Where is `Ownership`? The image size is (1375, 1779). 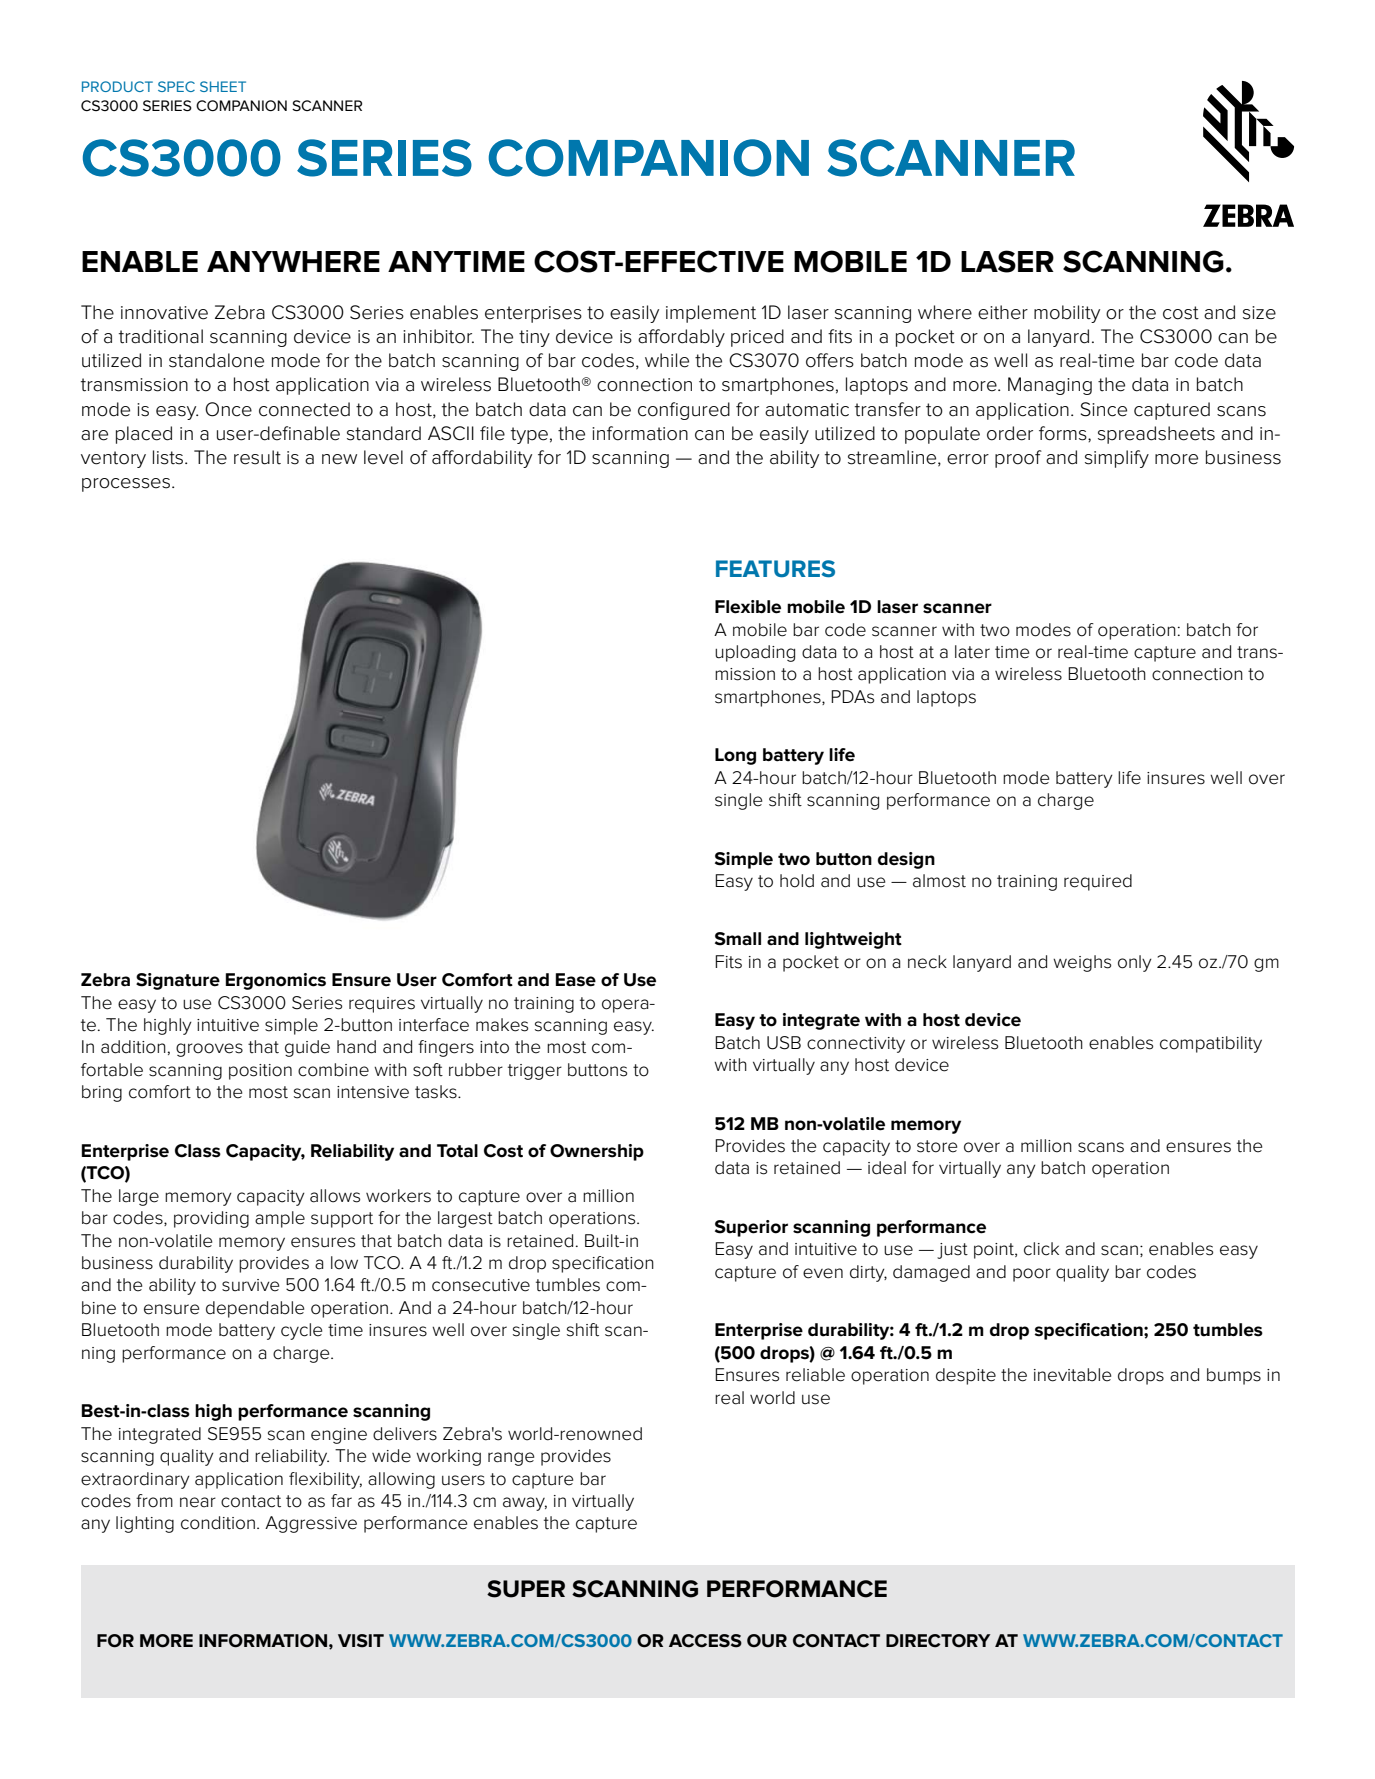 Ownership is located at coordinates (597, 1152).
